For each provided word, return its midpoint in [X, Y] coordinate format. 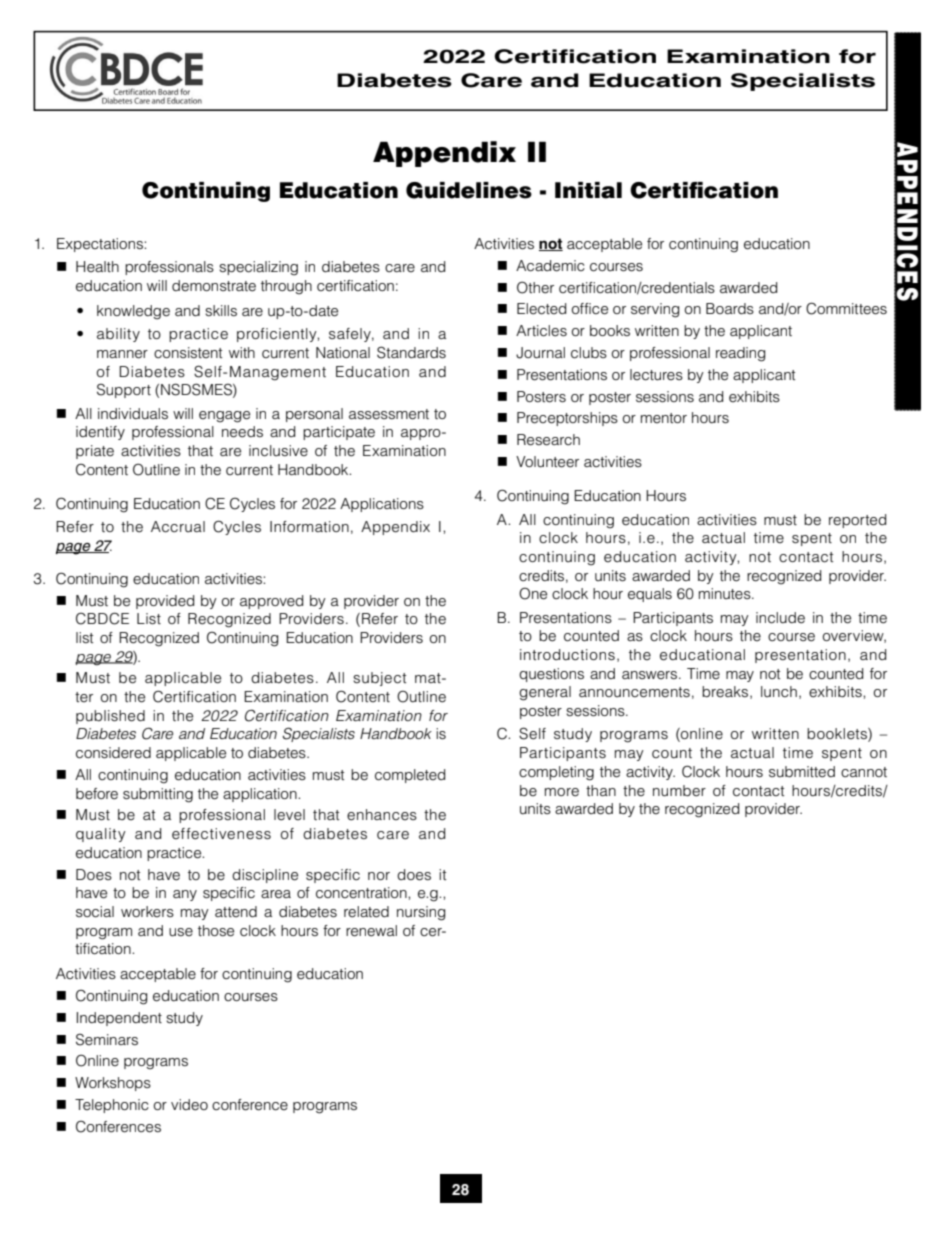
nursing [421, 913]
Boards [730, 309]
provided [165, 602]
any [185, 895]
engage [224, 417]
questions [551, 675]
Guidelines [469, 190]
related [366, 912]
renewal [371, 931]
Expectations [101, 245]
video [189, 1105]
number [679, 791]
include [780, 618]
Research [548, 440]
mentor [664, 418]
